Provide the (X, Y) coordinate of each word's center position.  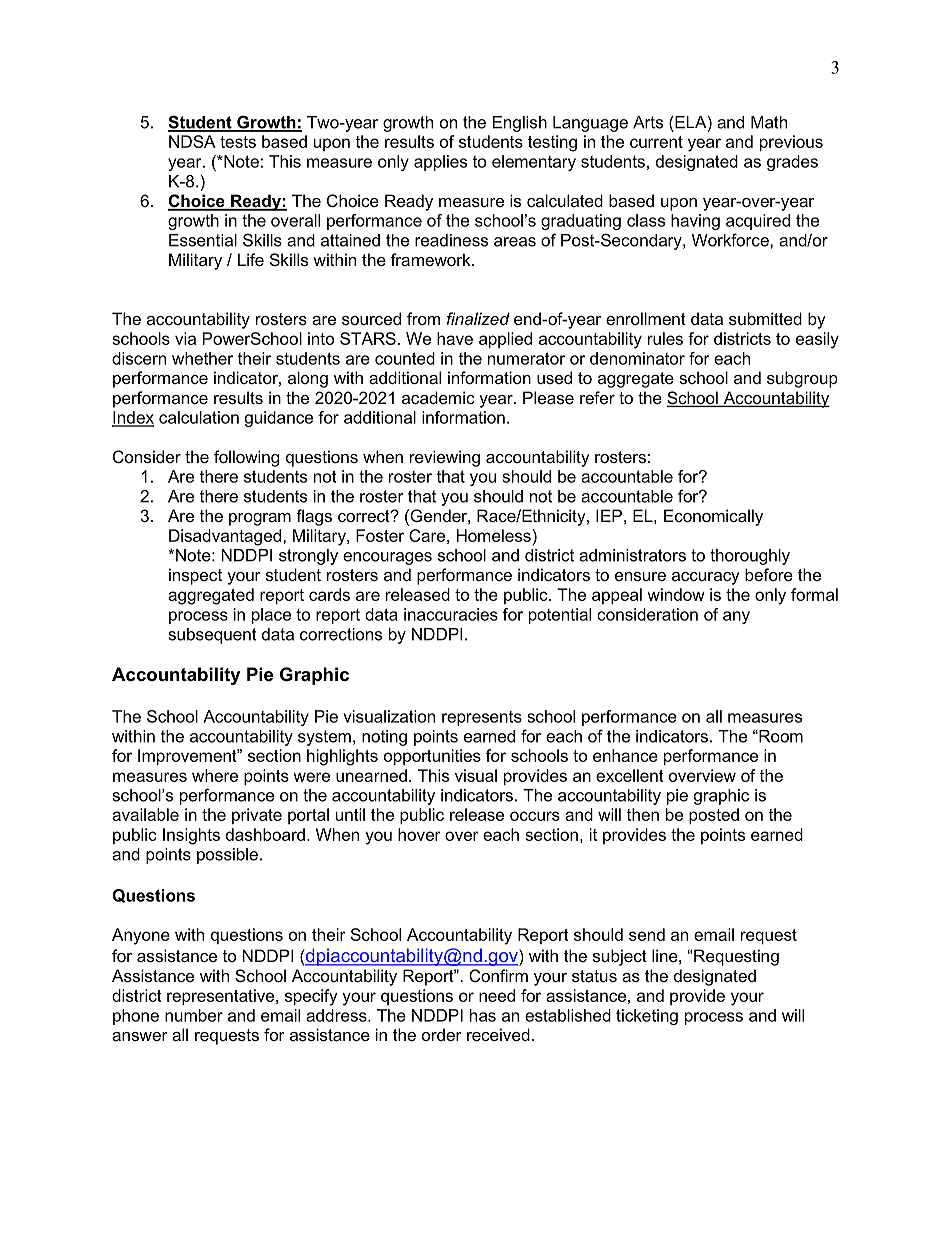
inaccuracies (451, 614)
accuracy (706, 578)
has (483, 1015)
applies (440, 163)
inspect (195, 576)
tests (238, 142)
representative (222, 997)
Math (769, 122)
